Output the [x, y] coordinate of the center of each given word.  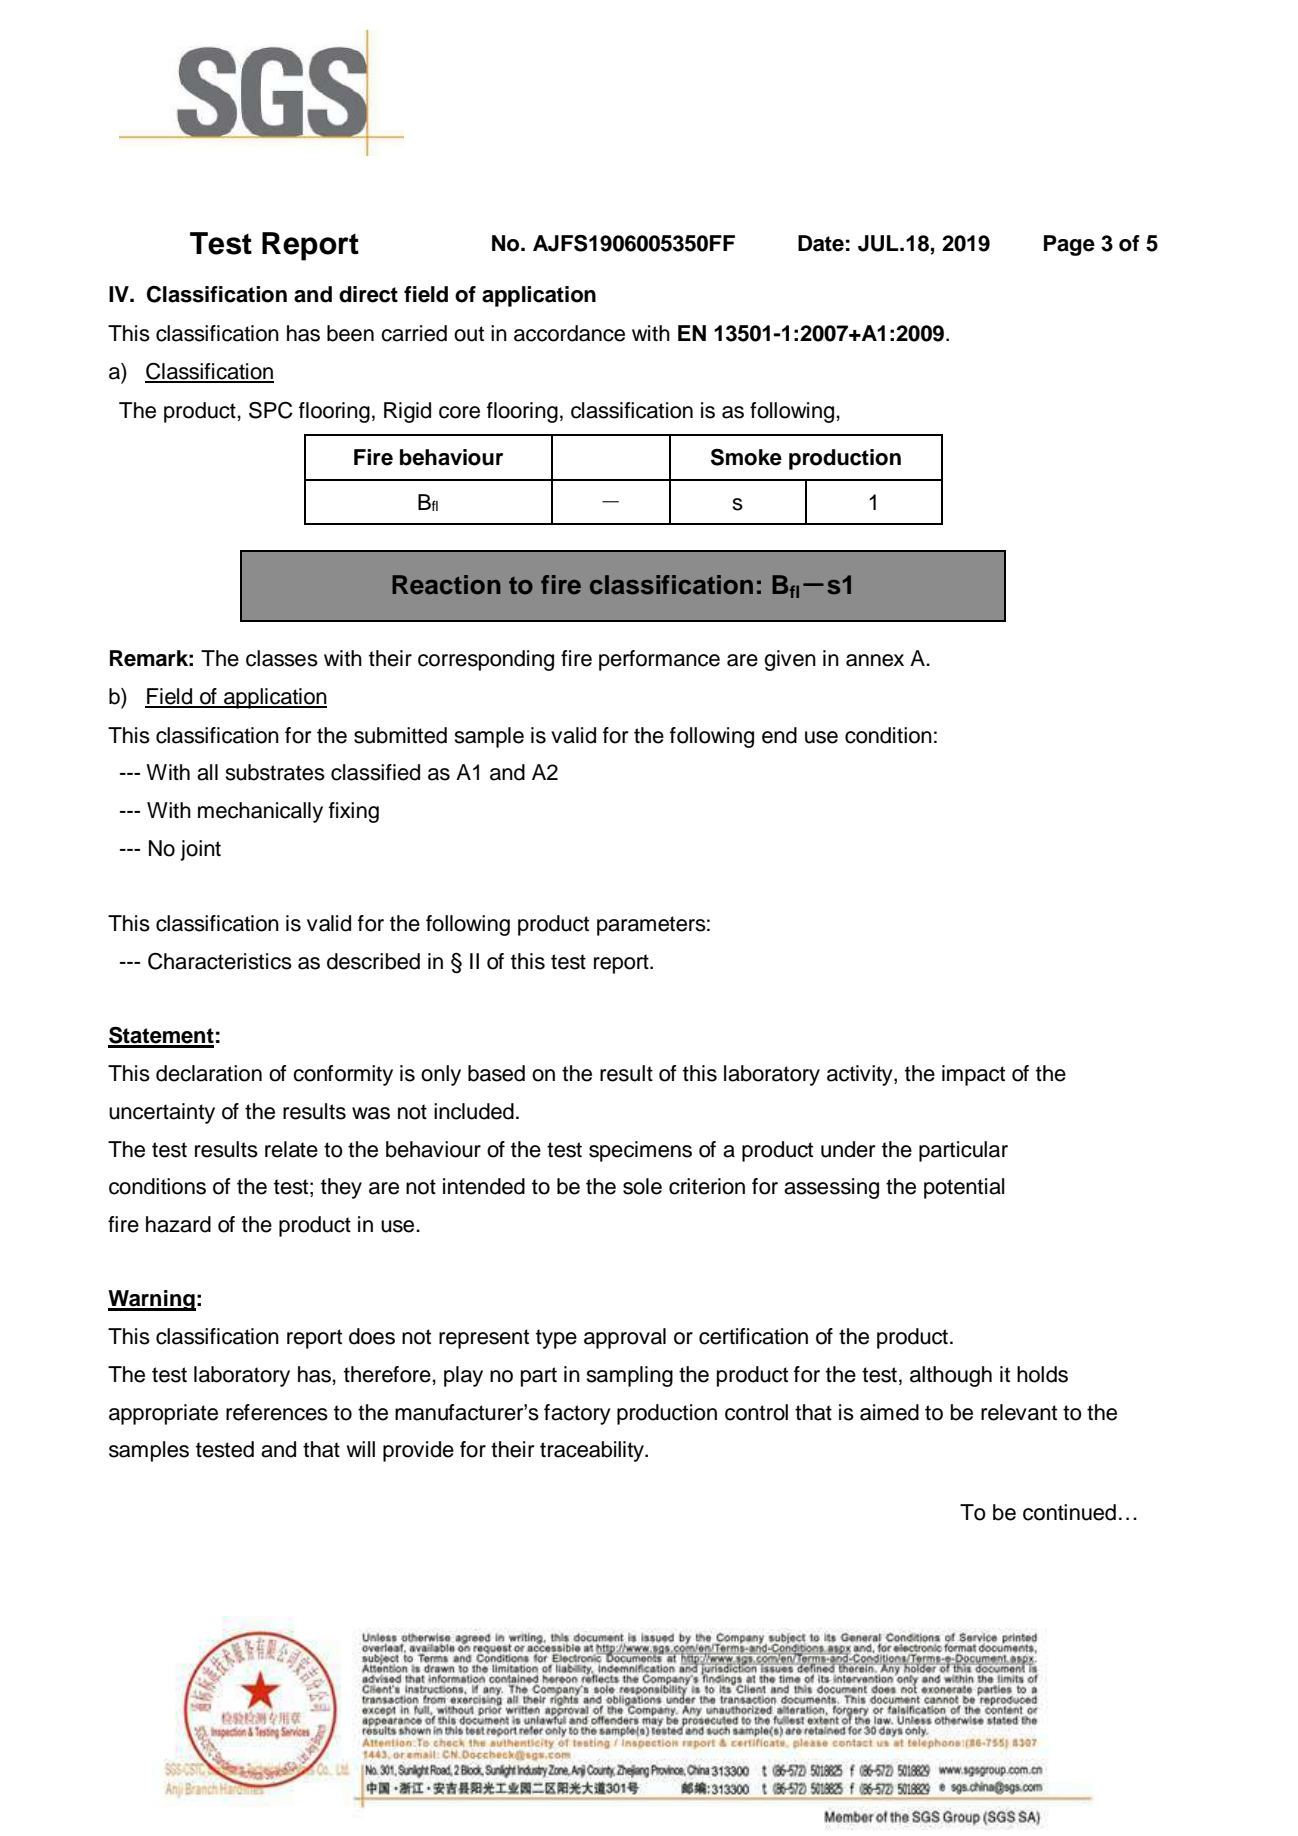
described [373, 961]
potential [964, 1188]
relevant [1019, 1412]
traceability [593, 1451]
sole [642, 1186]
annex [875, 660]
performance [659, 660]
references [277, 1412]
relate [291, 1149]
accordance [569, 333]
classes [282, 658]
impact [973, 1075]
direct [368, 294]
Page [1069, 245]
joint [200, 850]
